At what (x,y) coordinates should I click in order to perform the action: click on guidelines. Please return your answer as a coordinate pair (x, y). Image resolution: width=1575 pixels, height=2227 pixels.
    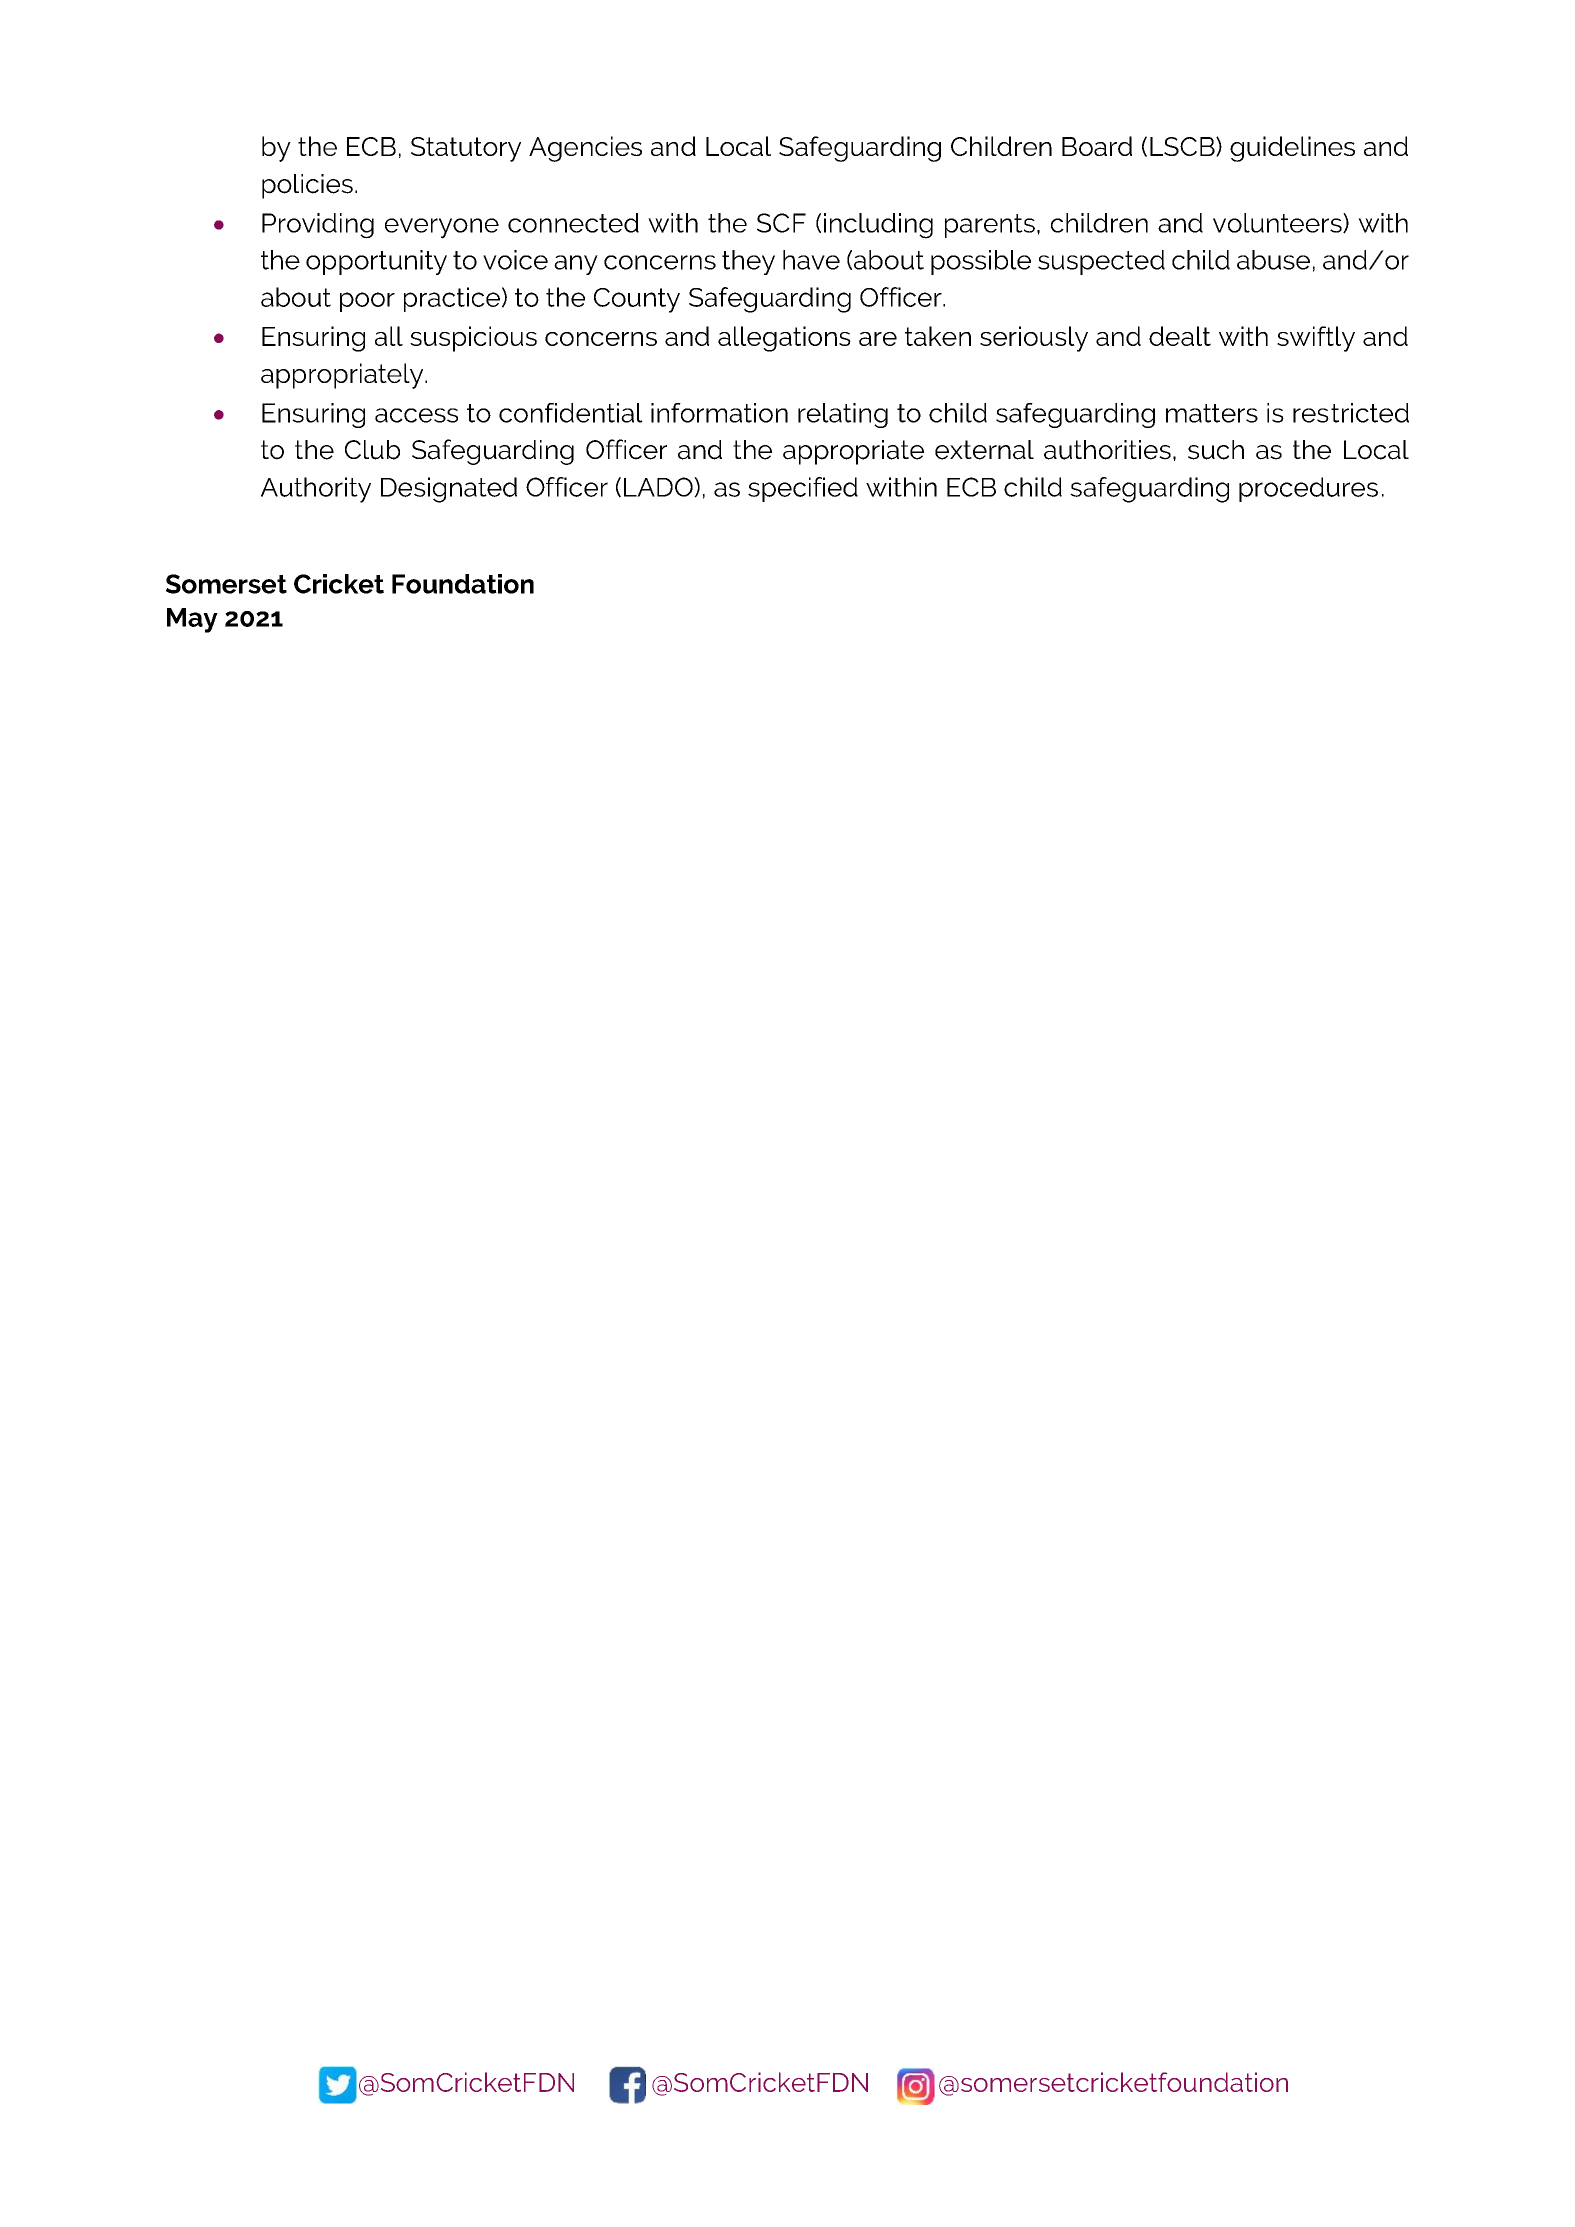
    Looking at the image, I should click on (1292, 149).
